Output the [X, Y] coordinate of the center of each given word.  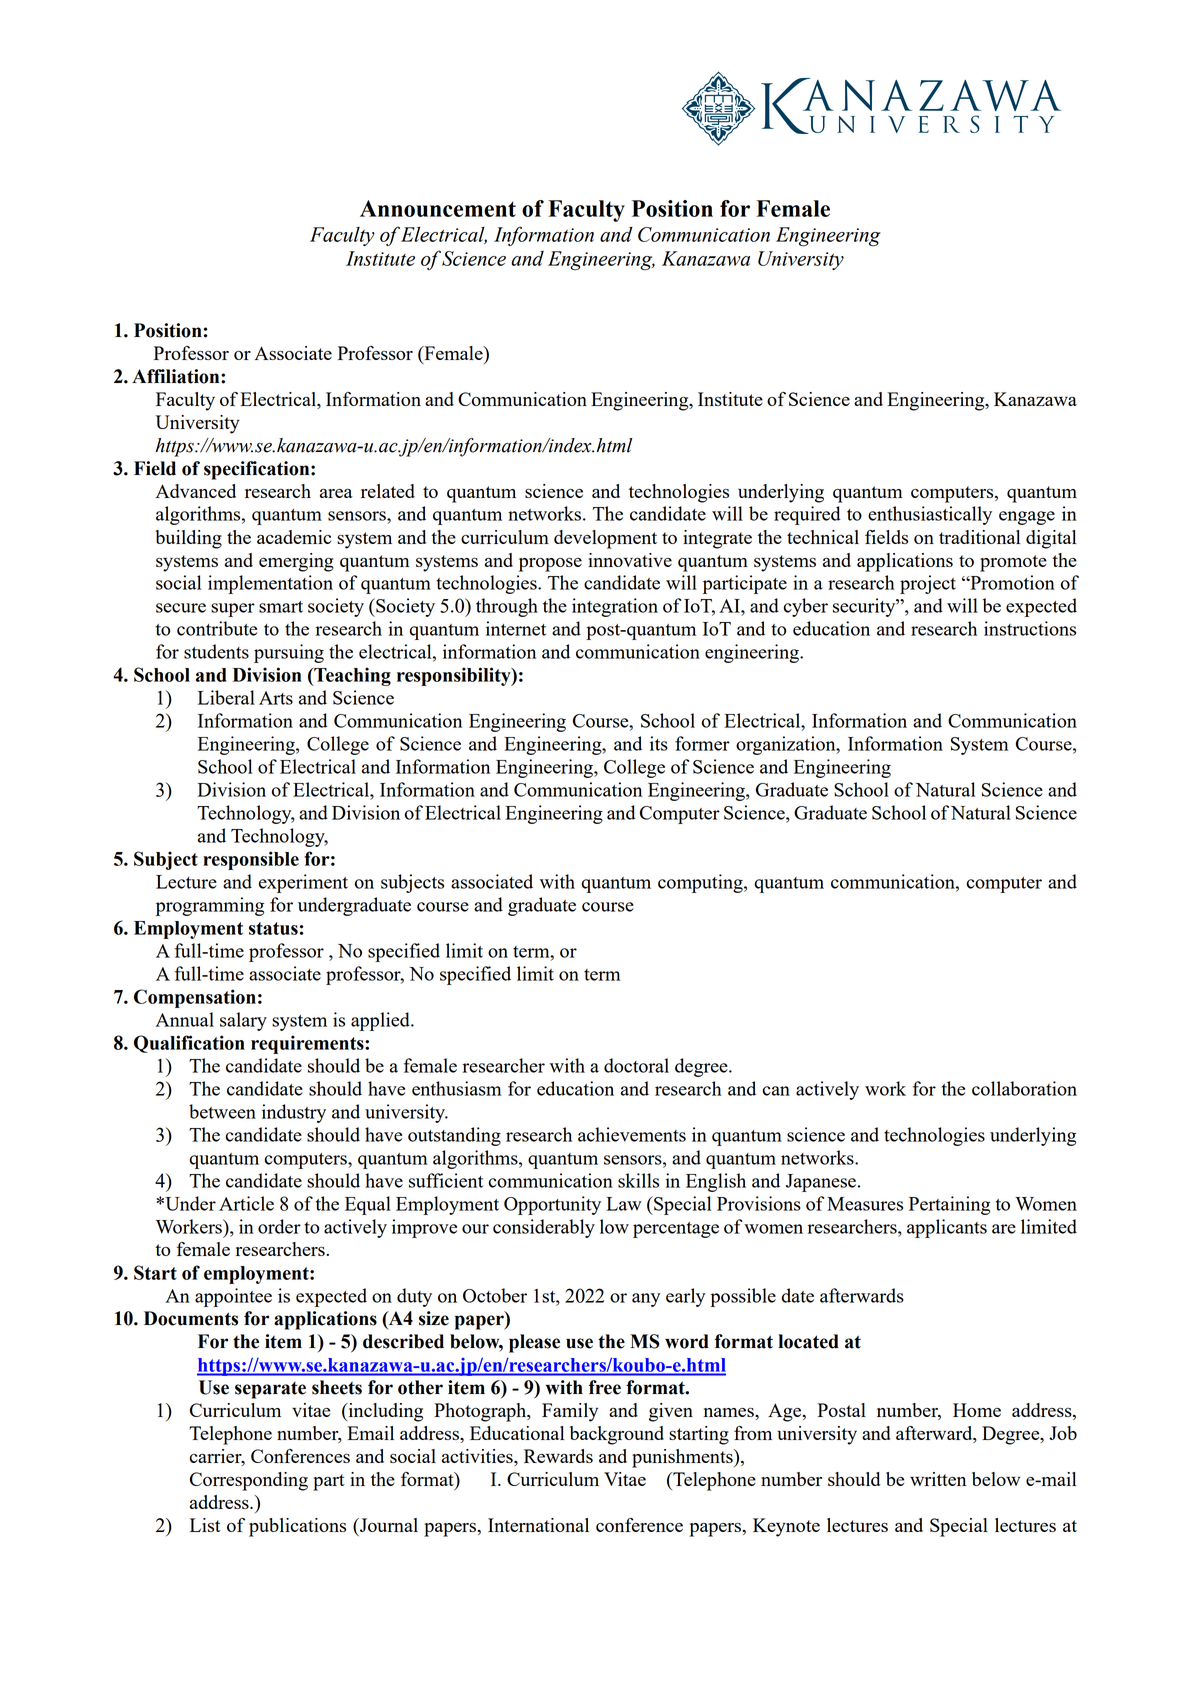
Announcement [438, 208]
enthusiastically [930, 515]
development [605, 539]
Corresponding [249, 1481]
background [617, 1435]
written [938, 1479]
